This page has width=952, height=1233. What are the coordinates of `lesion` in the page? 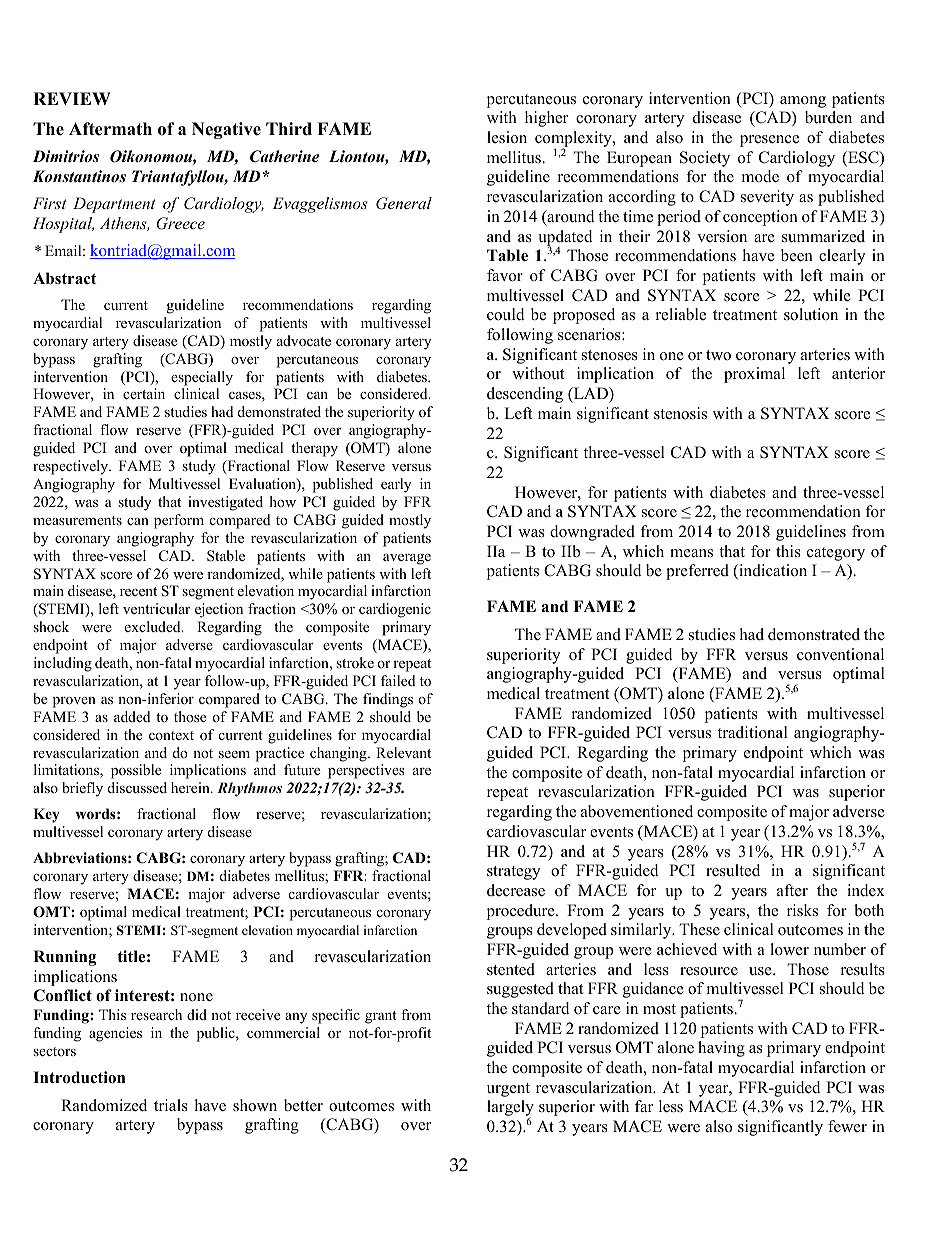 It's located at (507, 137).
